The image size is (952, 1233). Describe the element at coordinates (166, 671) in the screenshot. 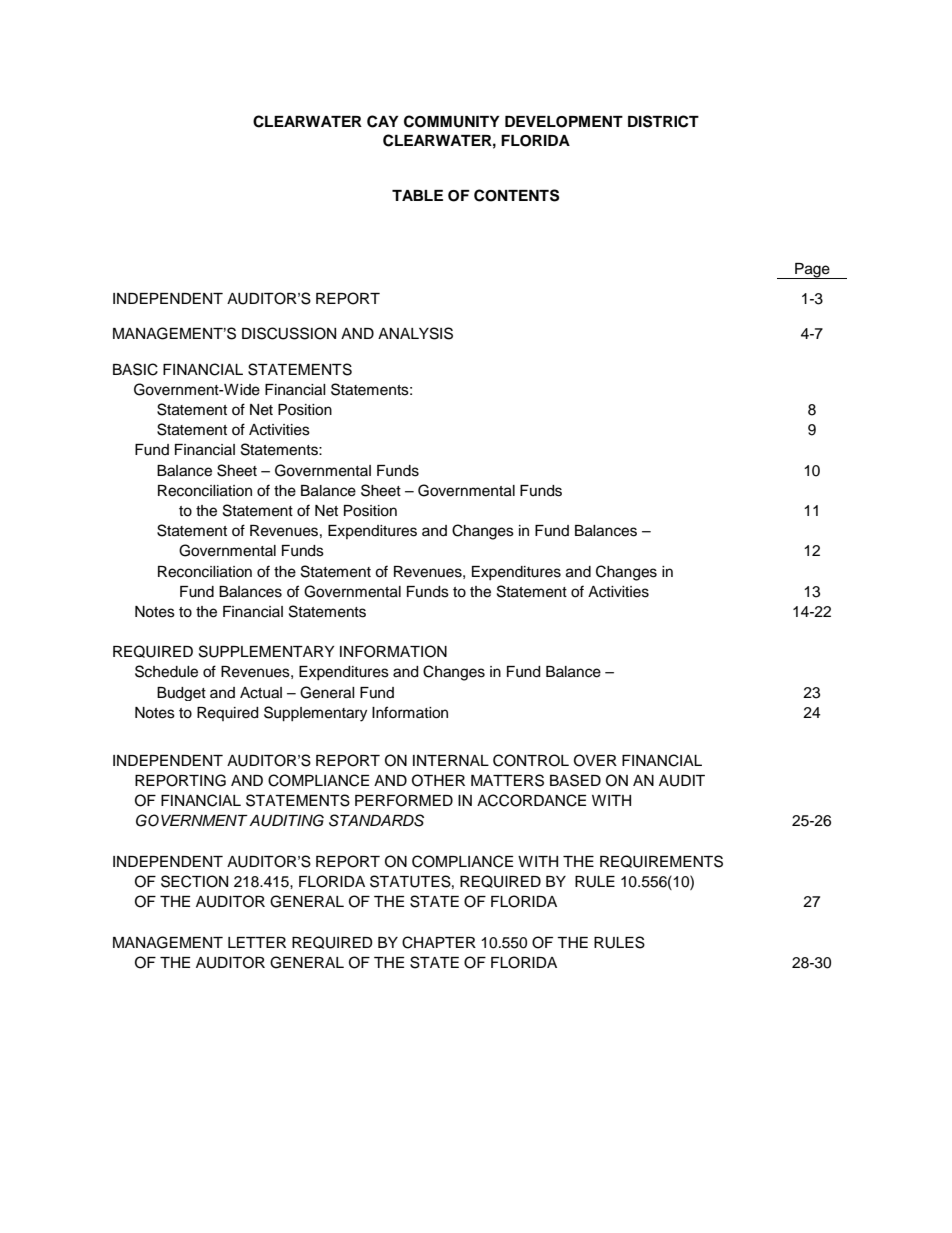

I see `Schedule` at that location.
